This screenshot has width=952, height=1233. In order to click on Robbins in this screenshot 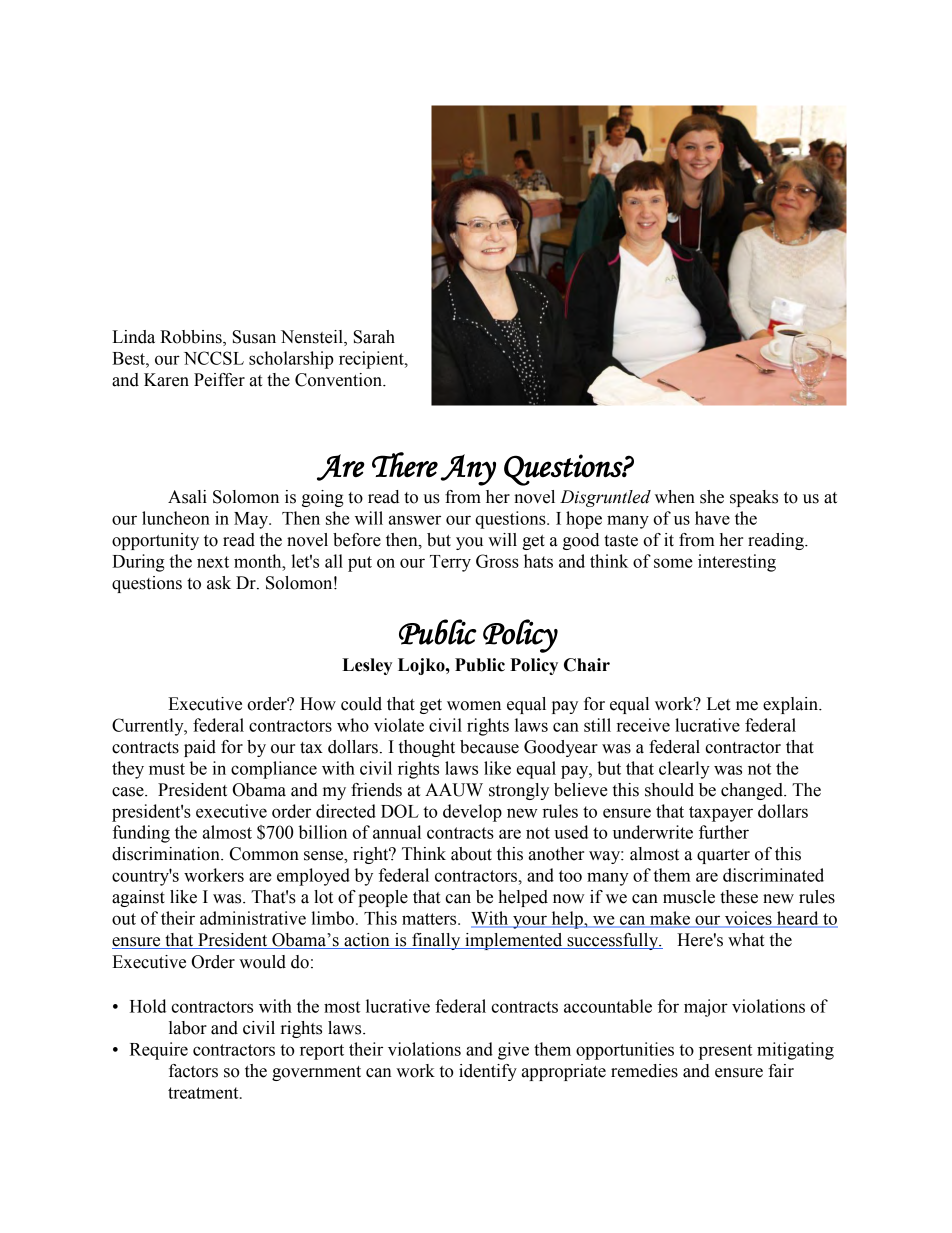, I will do `click(192, 338)`.
